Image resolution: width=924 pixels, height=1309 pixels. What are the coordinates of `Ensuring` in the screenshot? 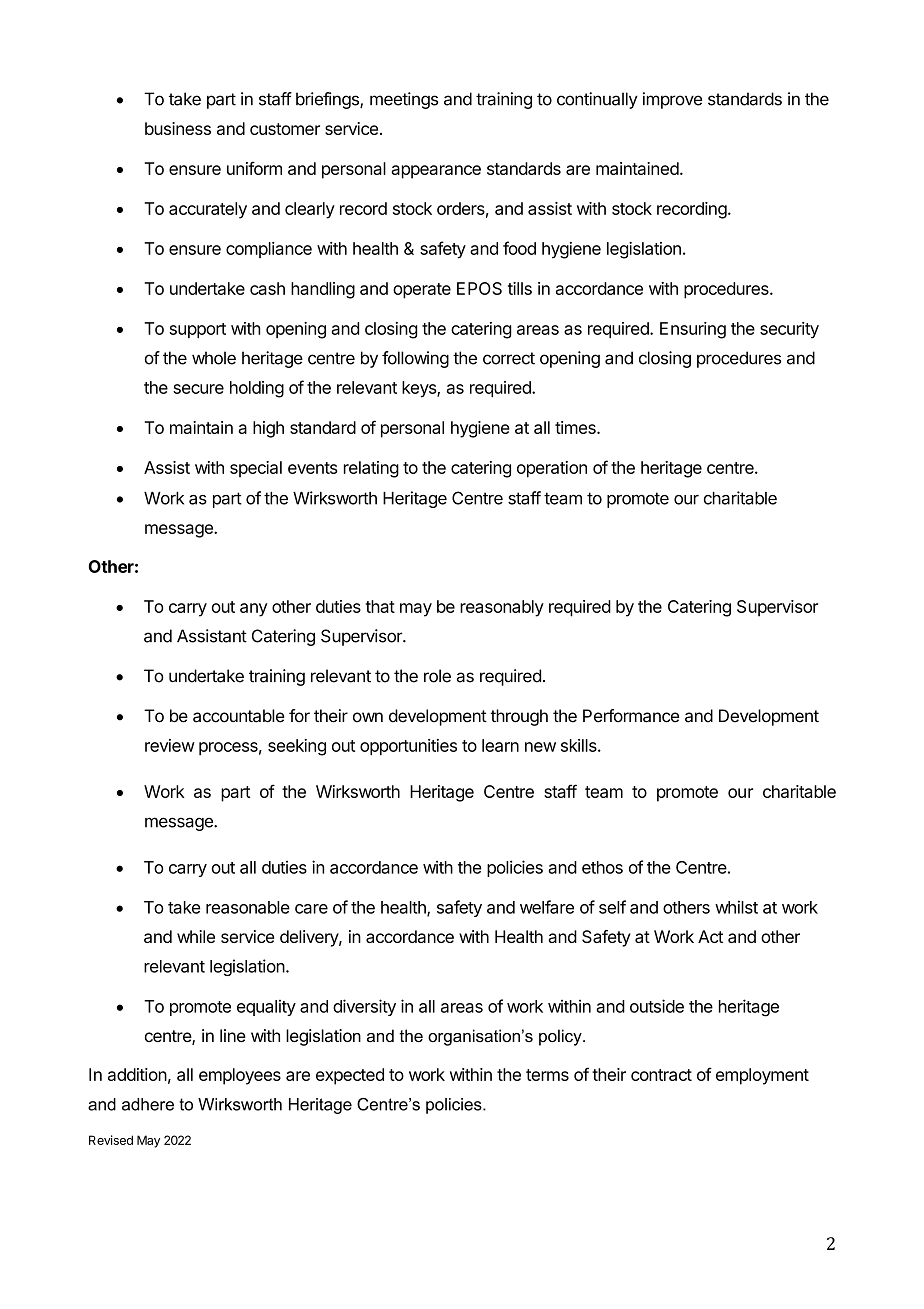 It's located at (693, 330).
